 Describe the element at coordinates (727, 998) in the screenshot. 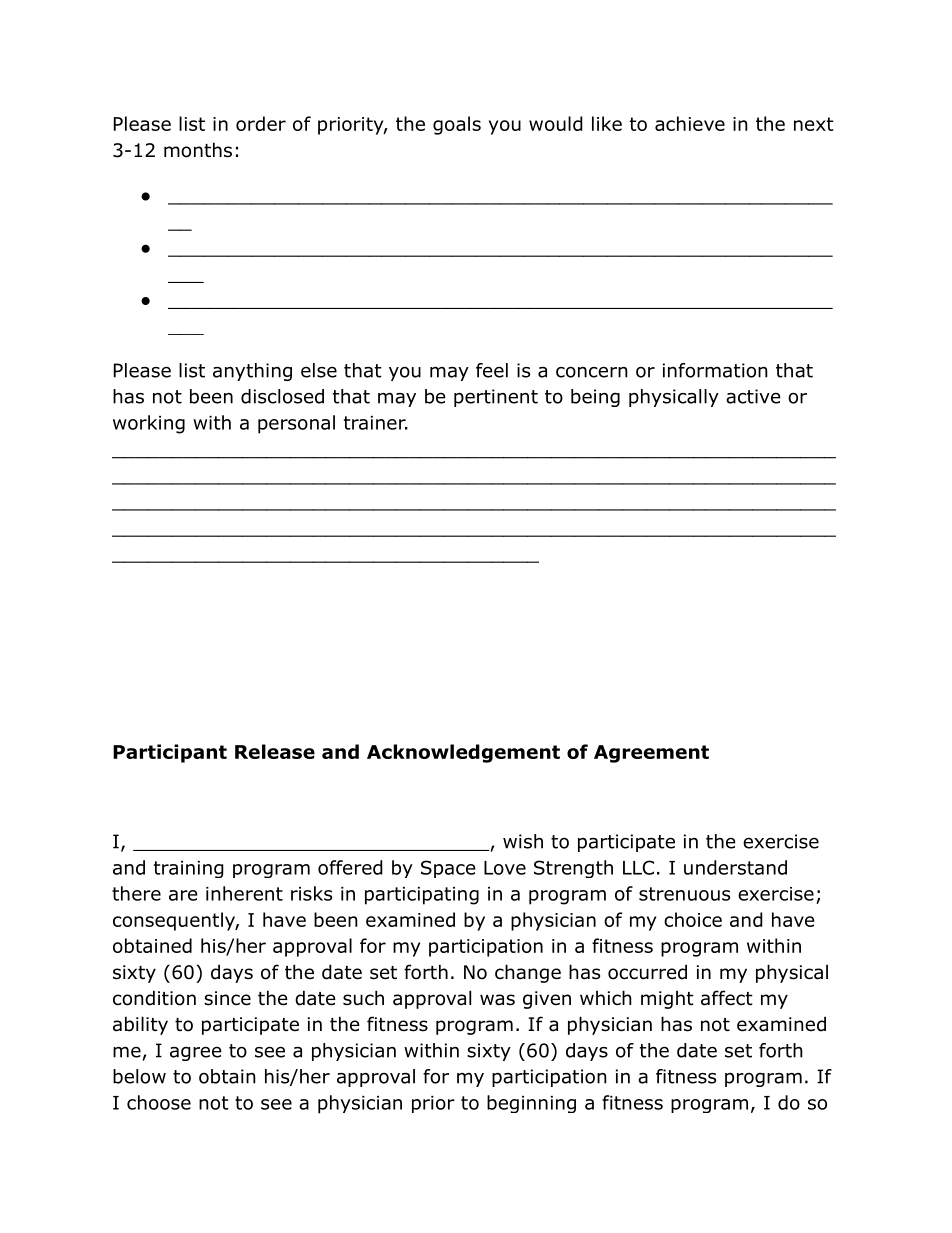

I see `affect` at that location.
